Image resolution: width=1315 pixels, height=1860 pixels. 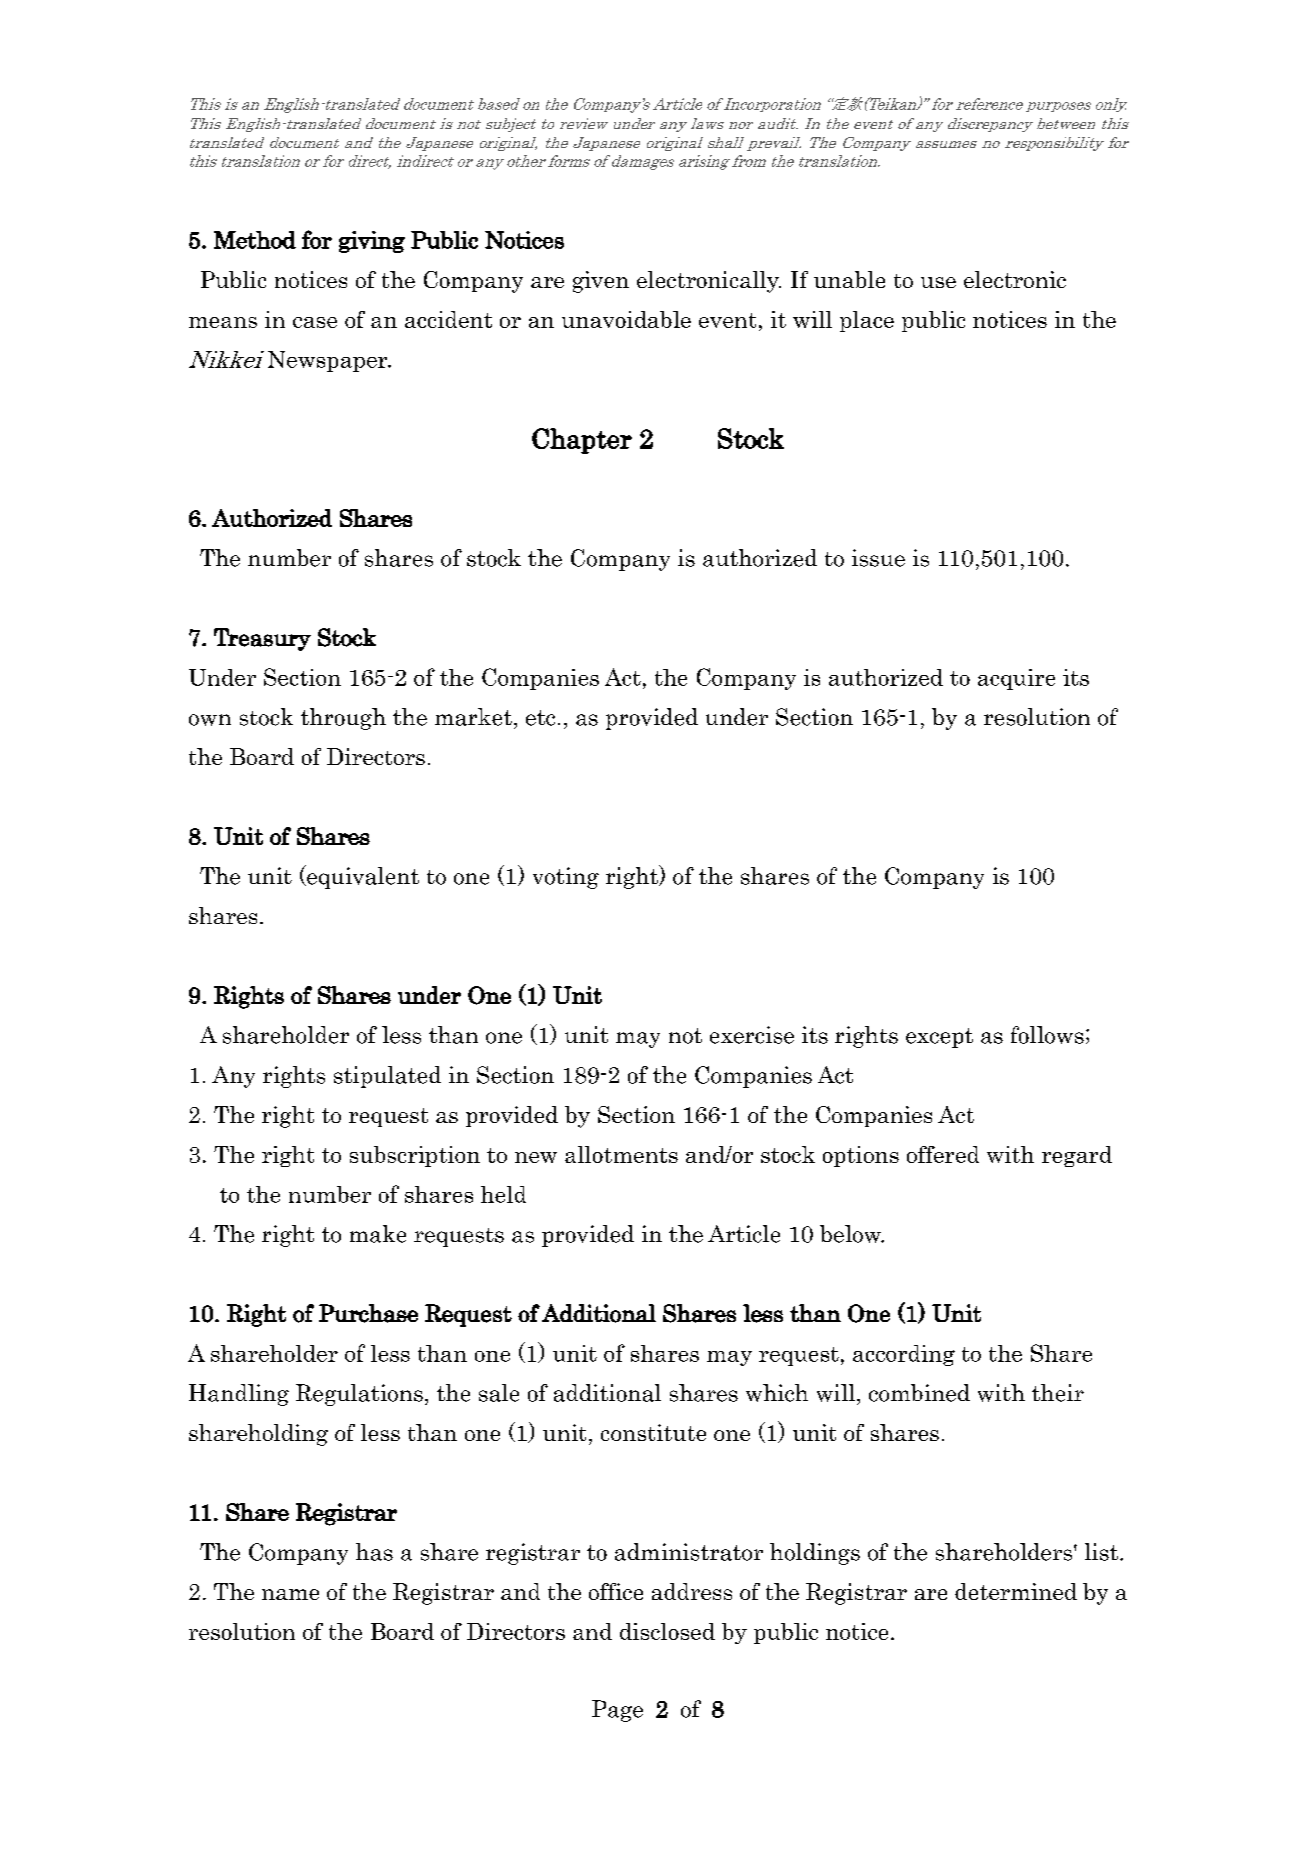 I want to click on disclosed, so click(x=667, y=1631).
